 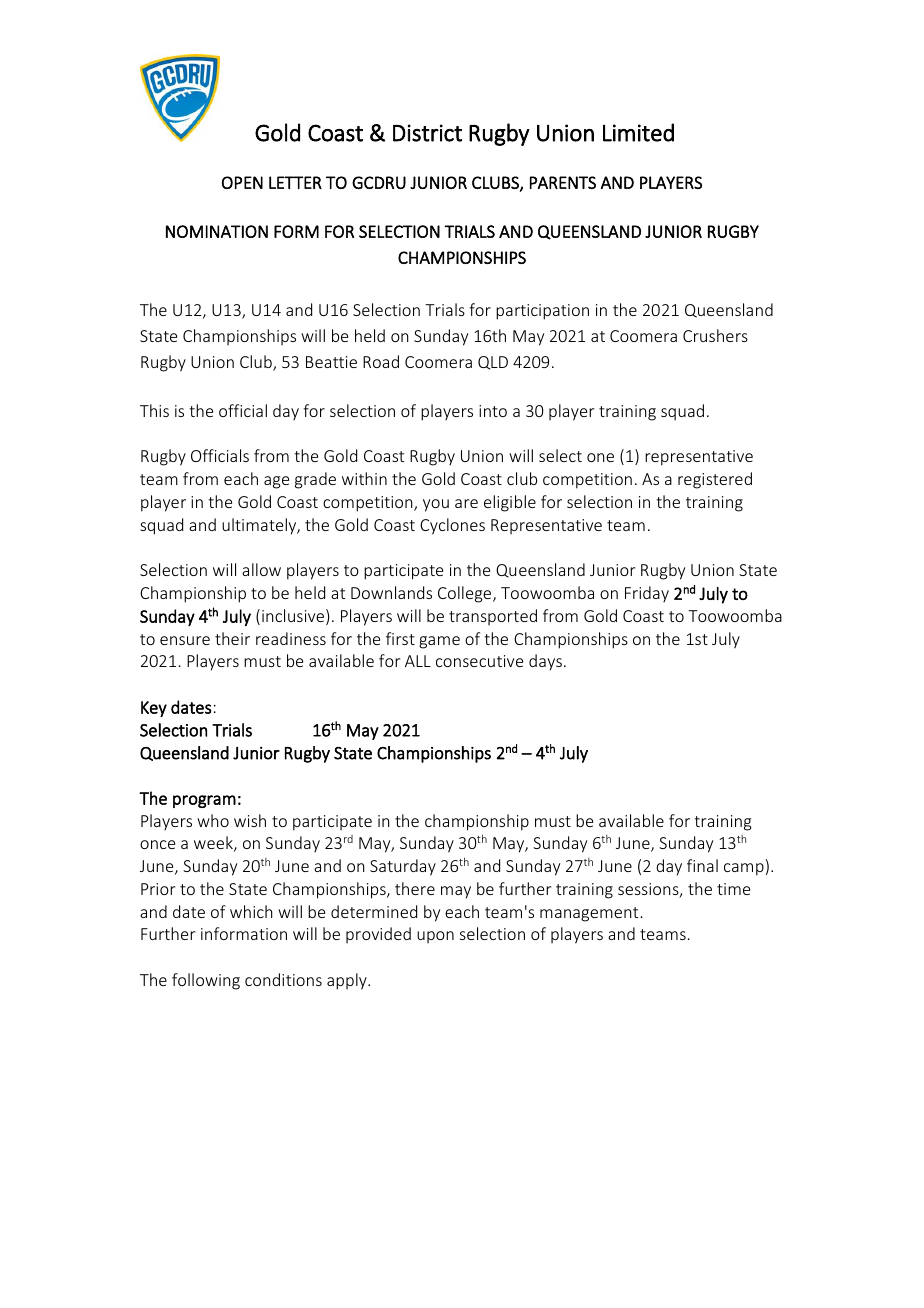 I want to click on management, so click(x=589, y=914).
